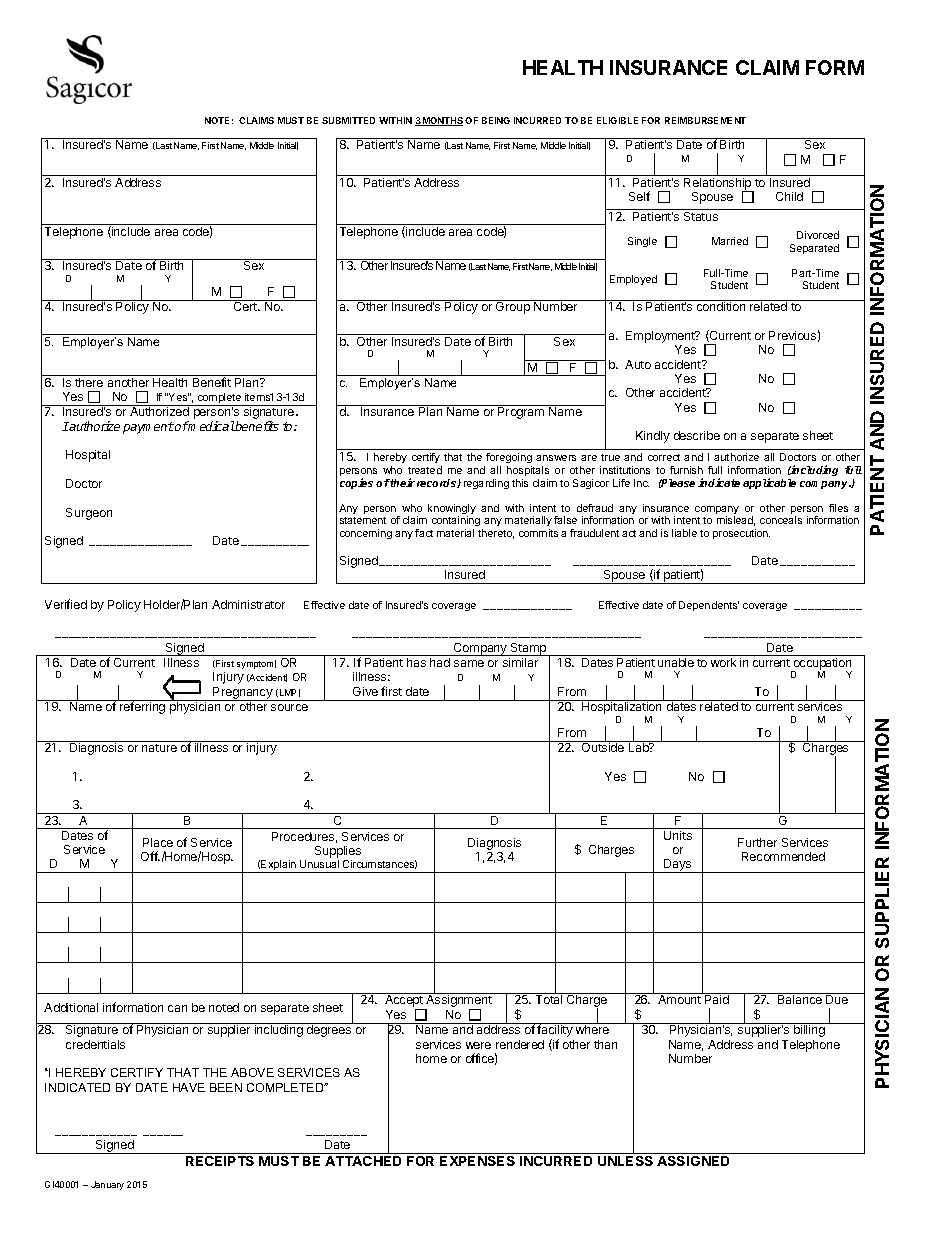 This document has width=952, height=1233. What do you see at coordinates (705, 120) in the document?
I see `REIMBURSEMENT` at bounding box center [705, 120].
